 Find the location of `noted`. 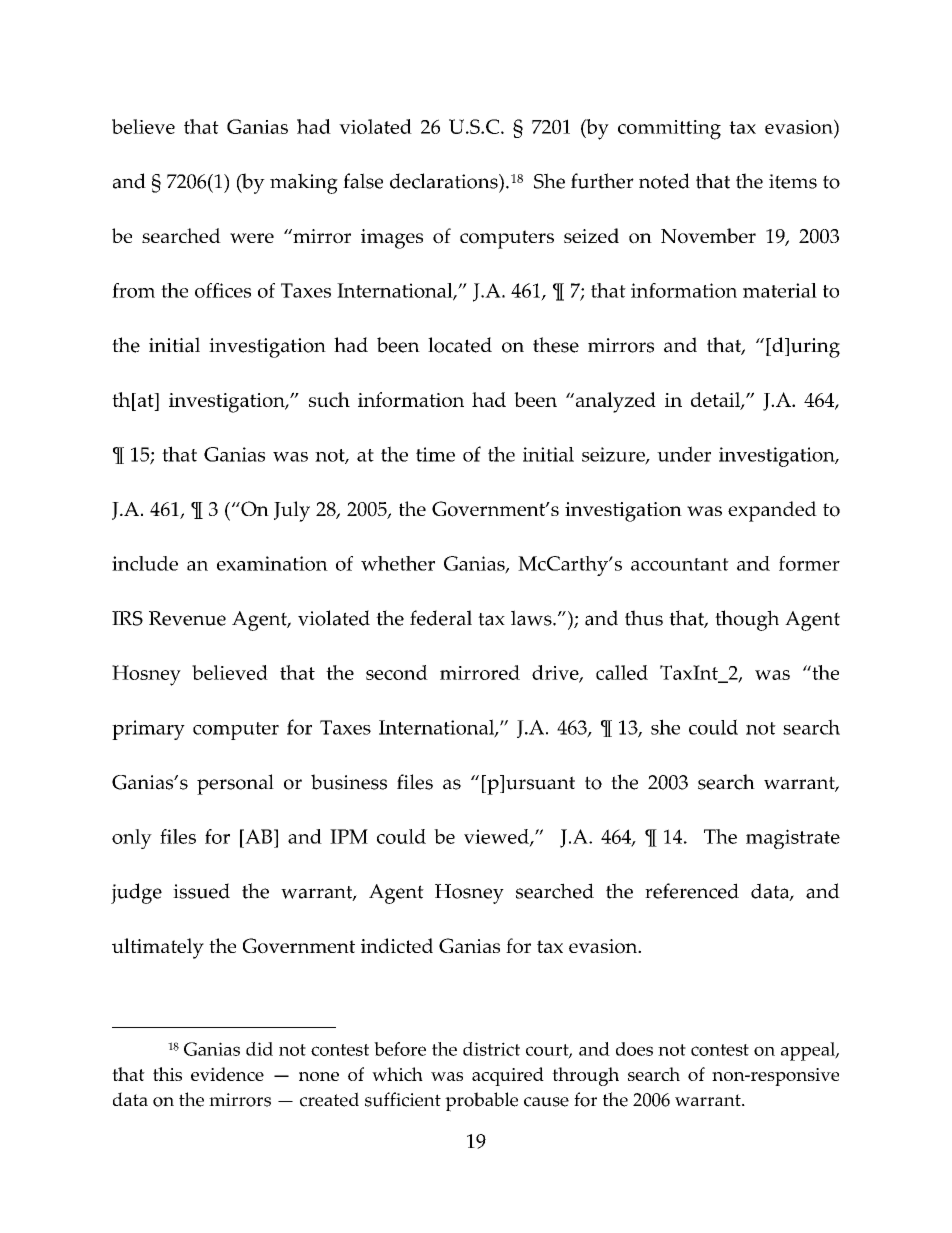

noted is located at coordinates (664, 181).
